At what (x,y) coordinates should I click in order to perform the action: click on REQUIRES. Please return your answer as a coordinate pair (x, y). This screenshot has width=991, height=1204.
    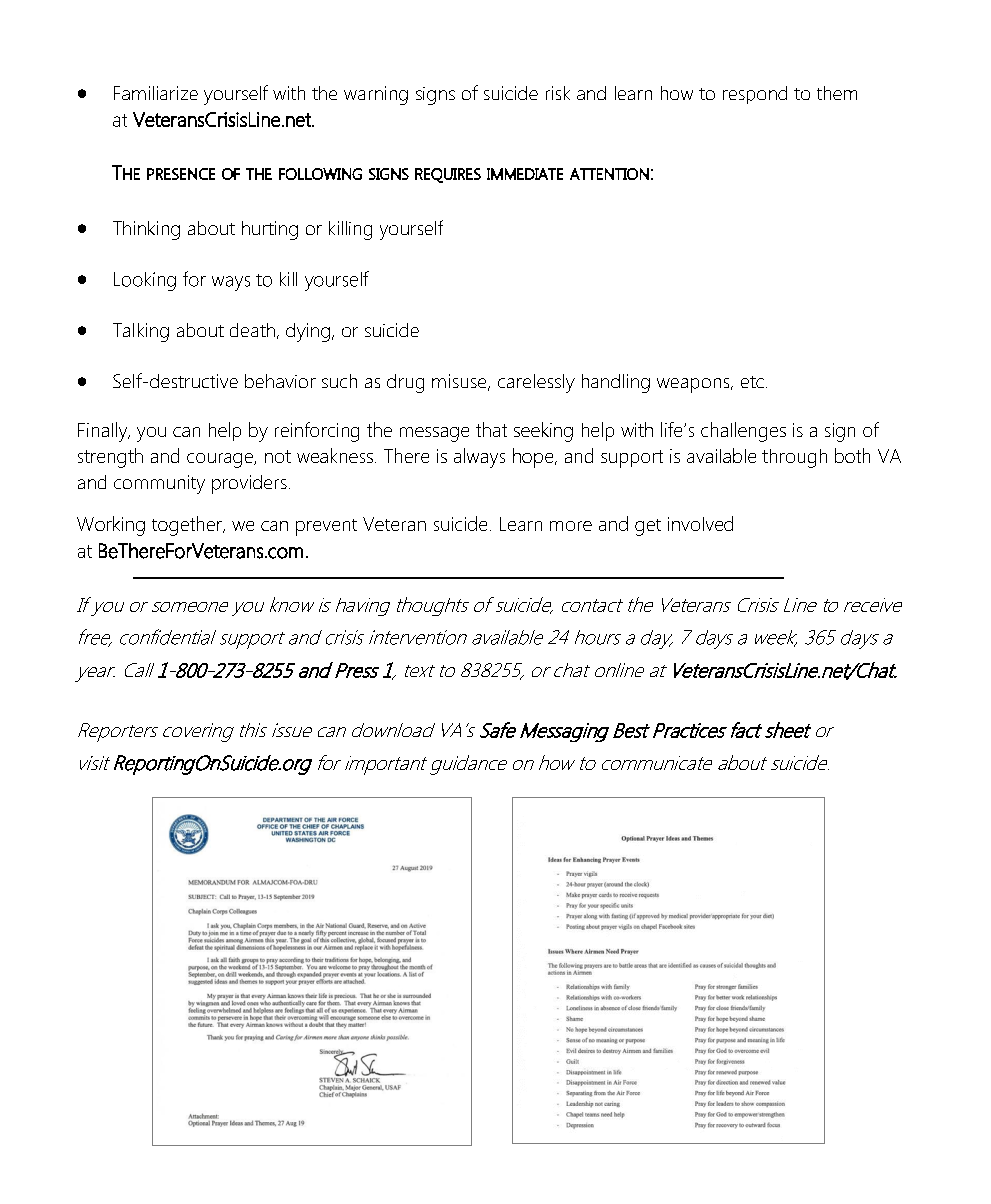
    Looking at the image, I should click on (448, 175).
